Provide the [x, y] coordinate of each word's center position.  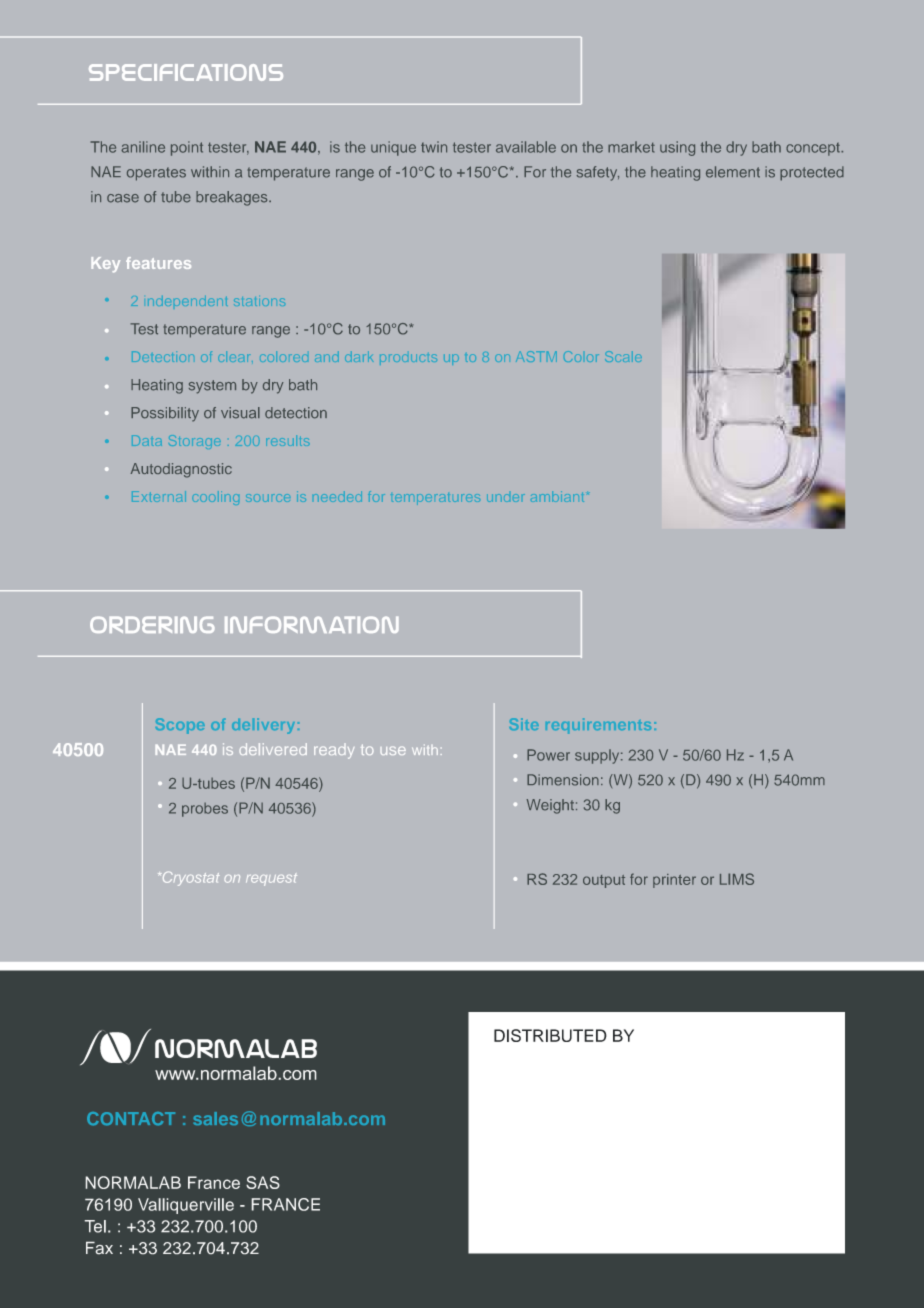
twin [434, 147]
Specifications [186, 72]
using [677, 148]
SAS [263, 1182]
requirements [598, 726]
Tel [95, 1226]
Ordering [152, 624]
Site [524, 724]
